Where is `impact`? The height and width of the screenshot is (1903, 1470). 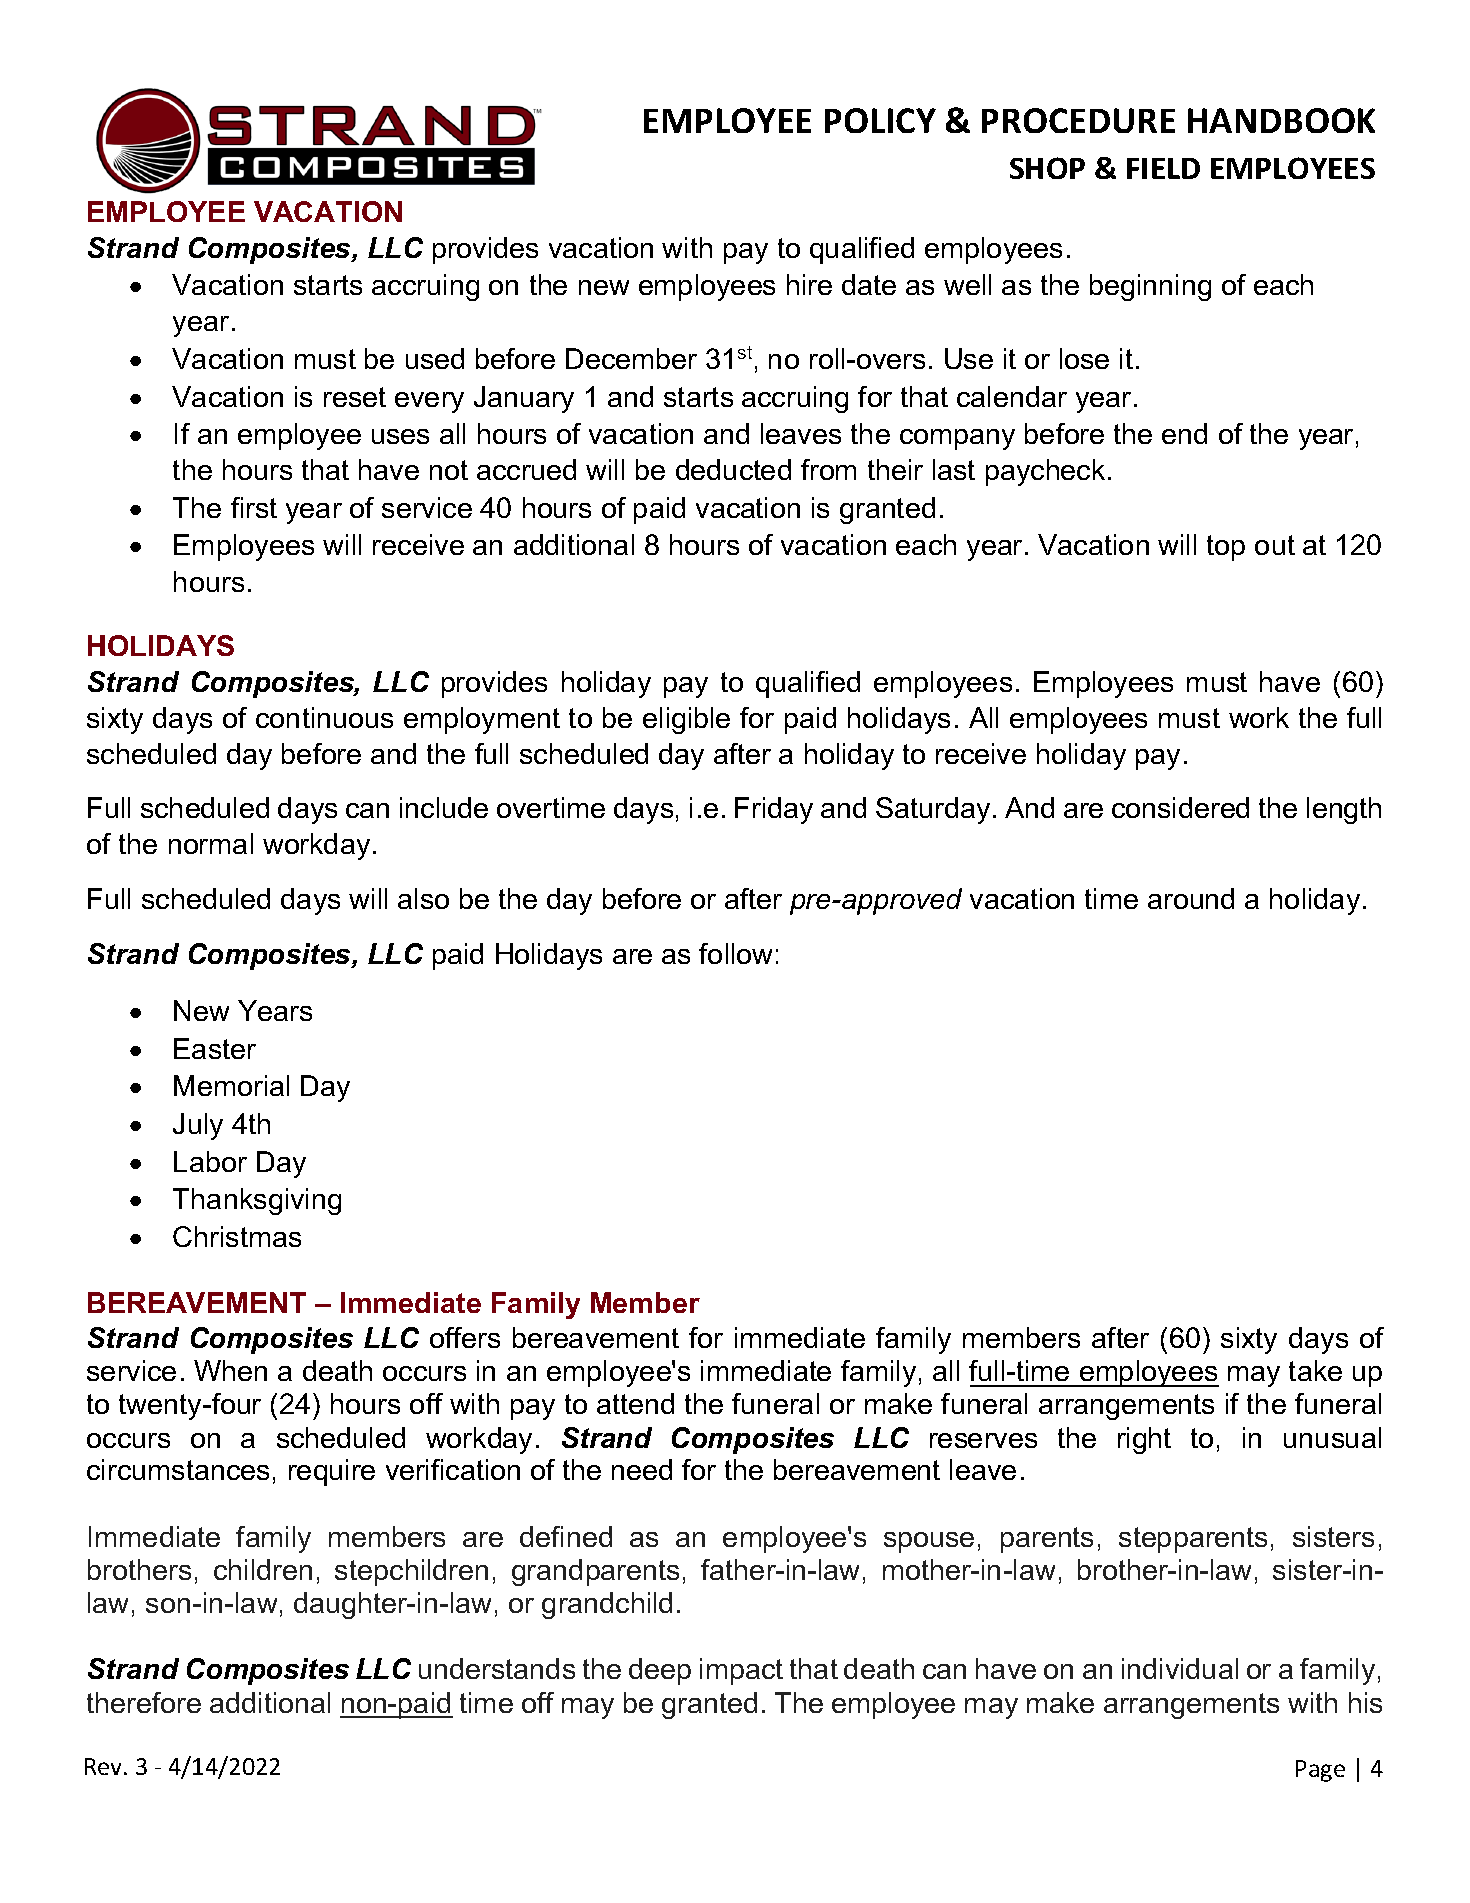
impact is located at coordinates (741, 1671).
